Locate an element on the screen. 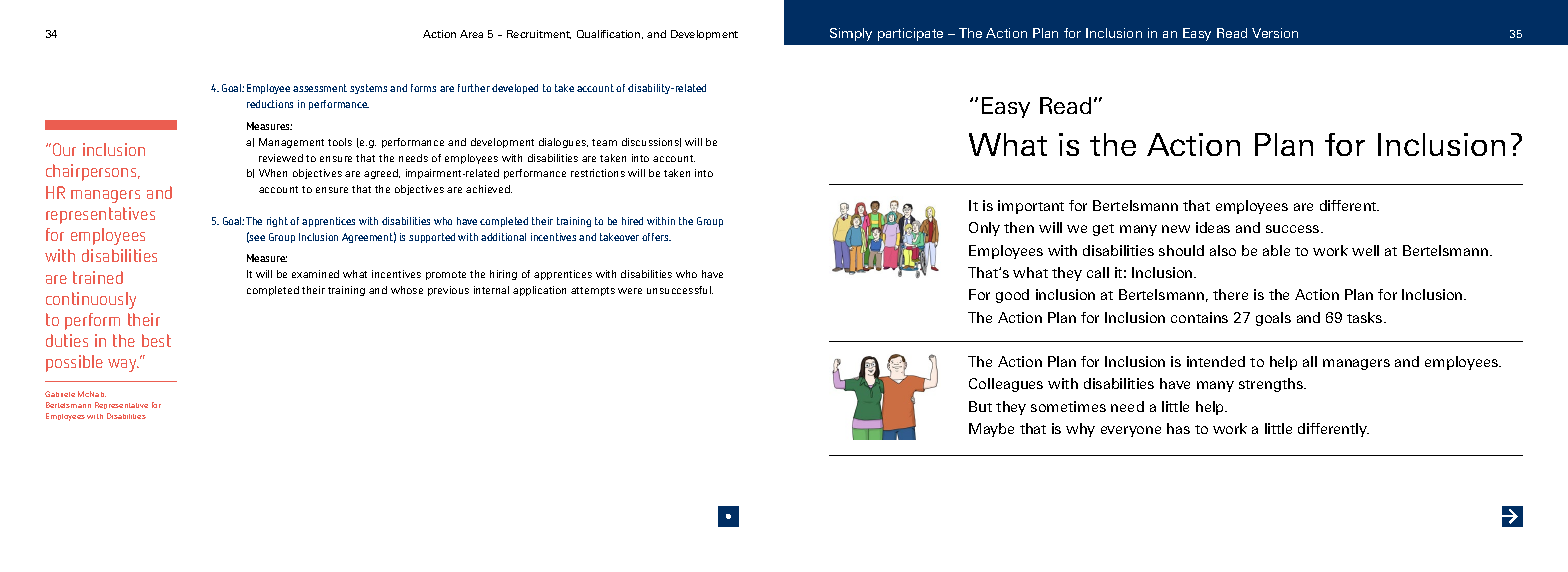  offers is located at coordinates (656, 237).
